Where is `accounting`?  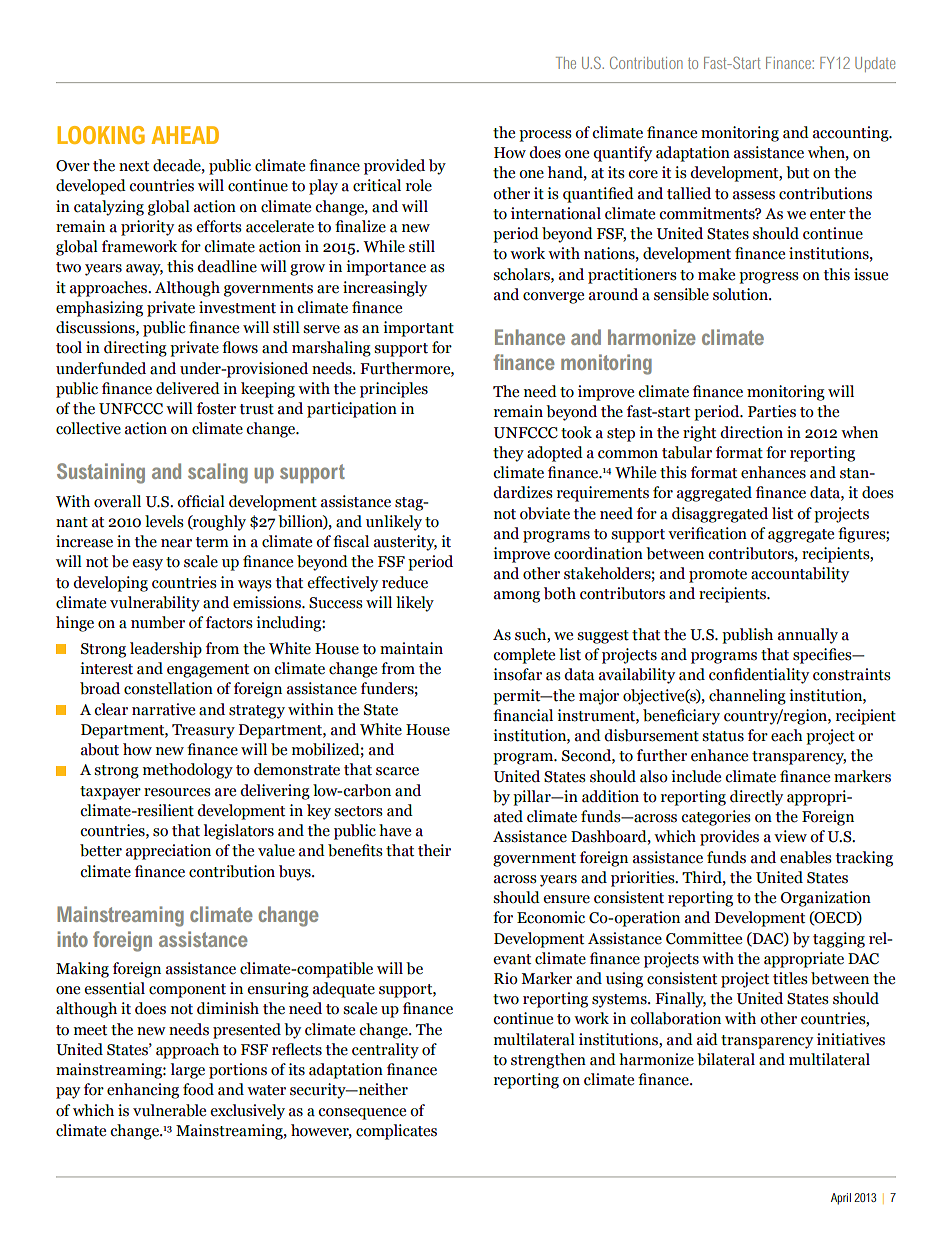
accounting is located at coordinates (852, 134).
